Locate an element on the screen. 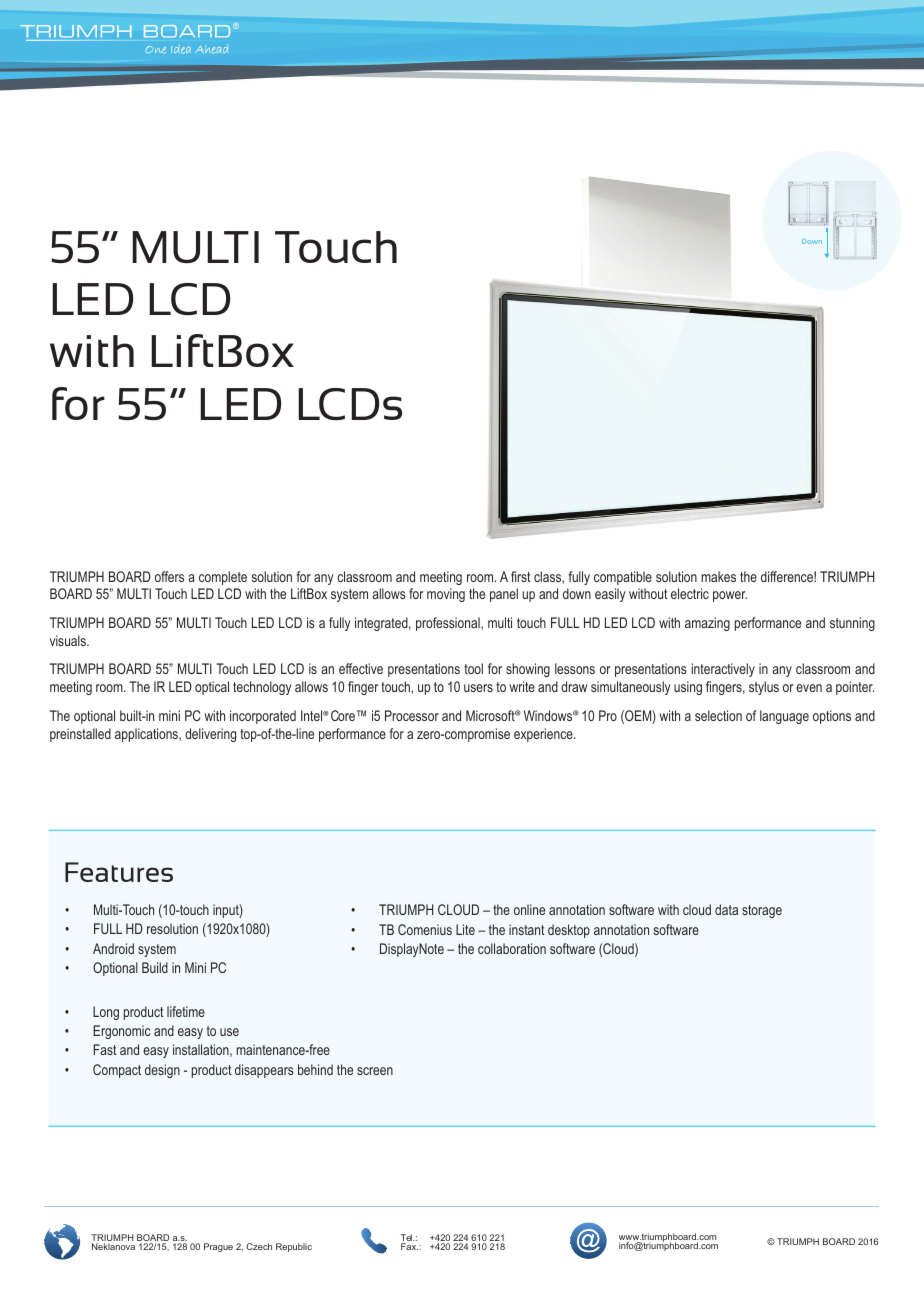 Image resolution: width=924 pixels, height=1308 pixels. moving is located at coordinates (446, 595).
